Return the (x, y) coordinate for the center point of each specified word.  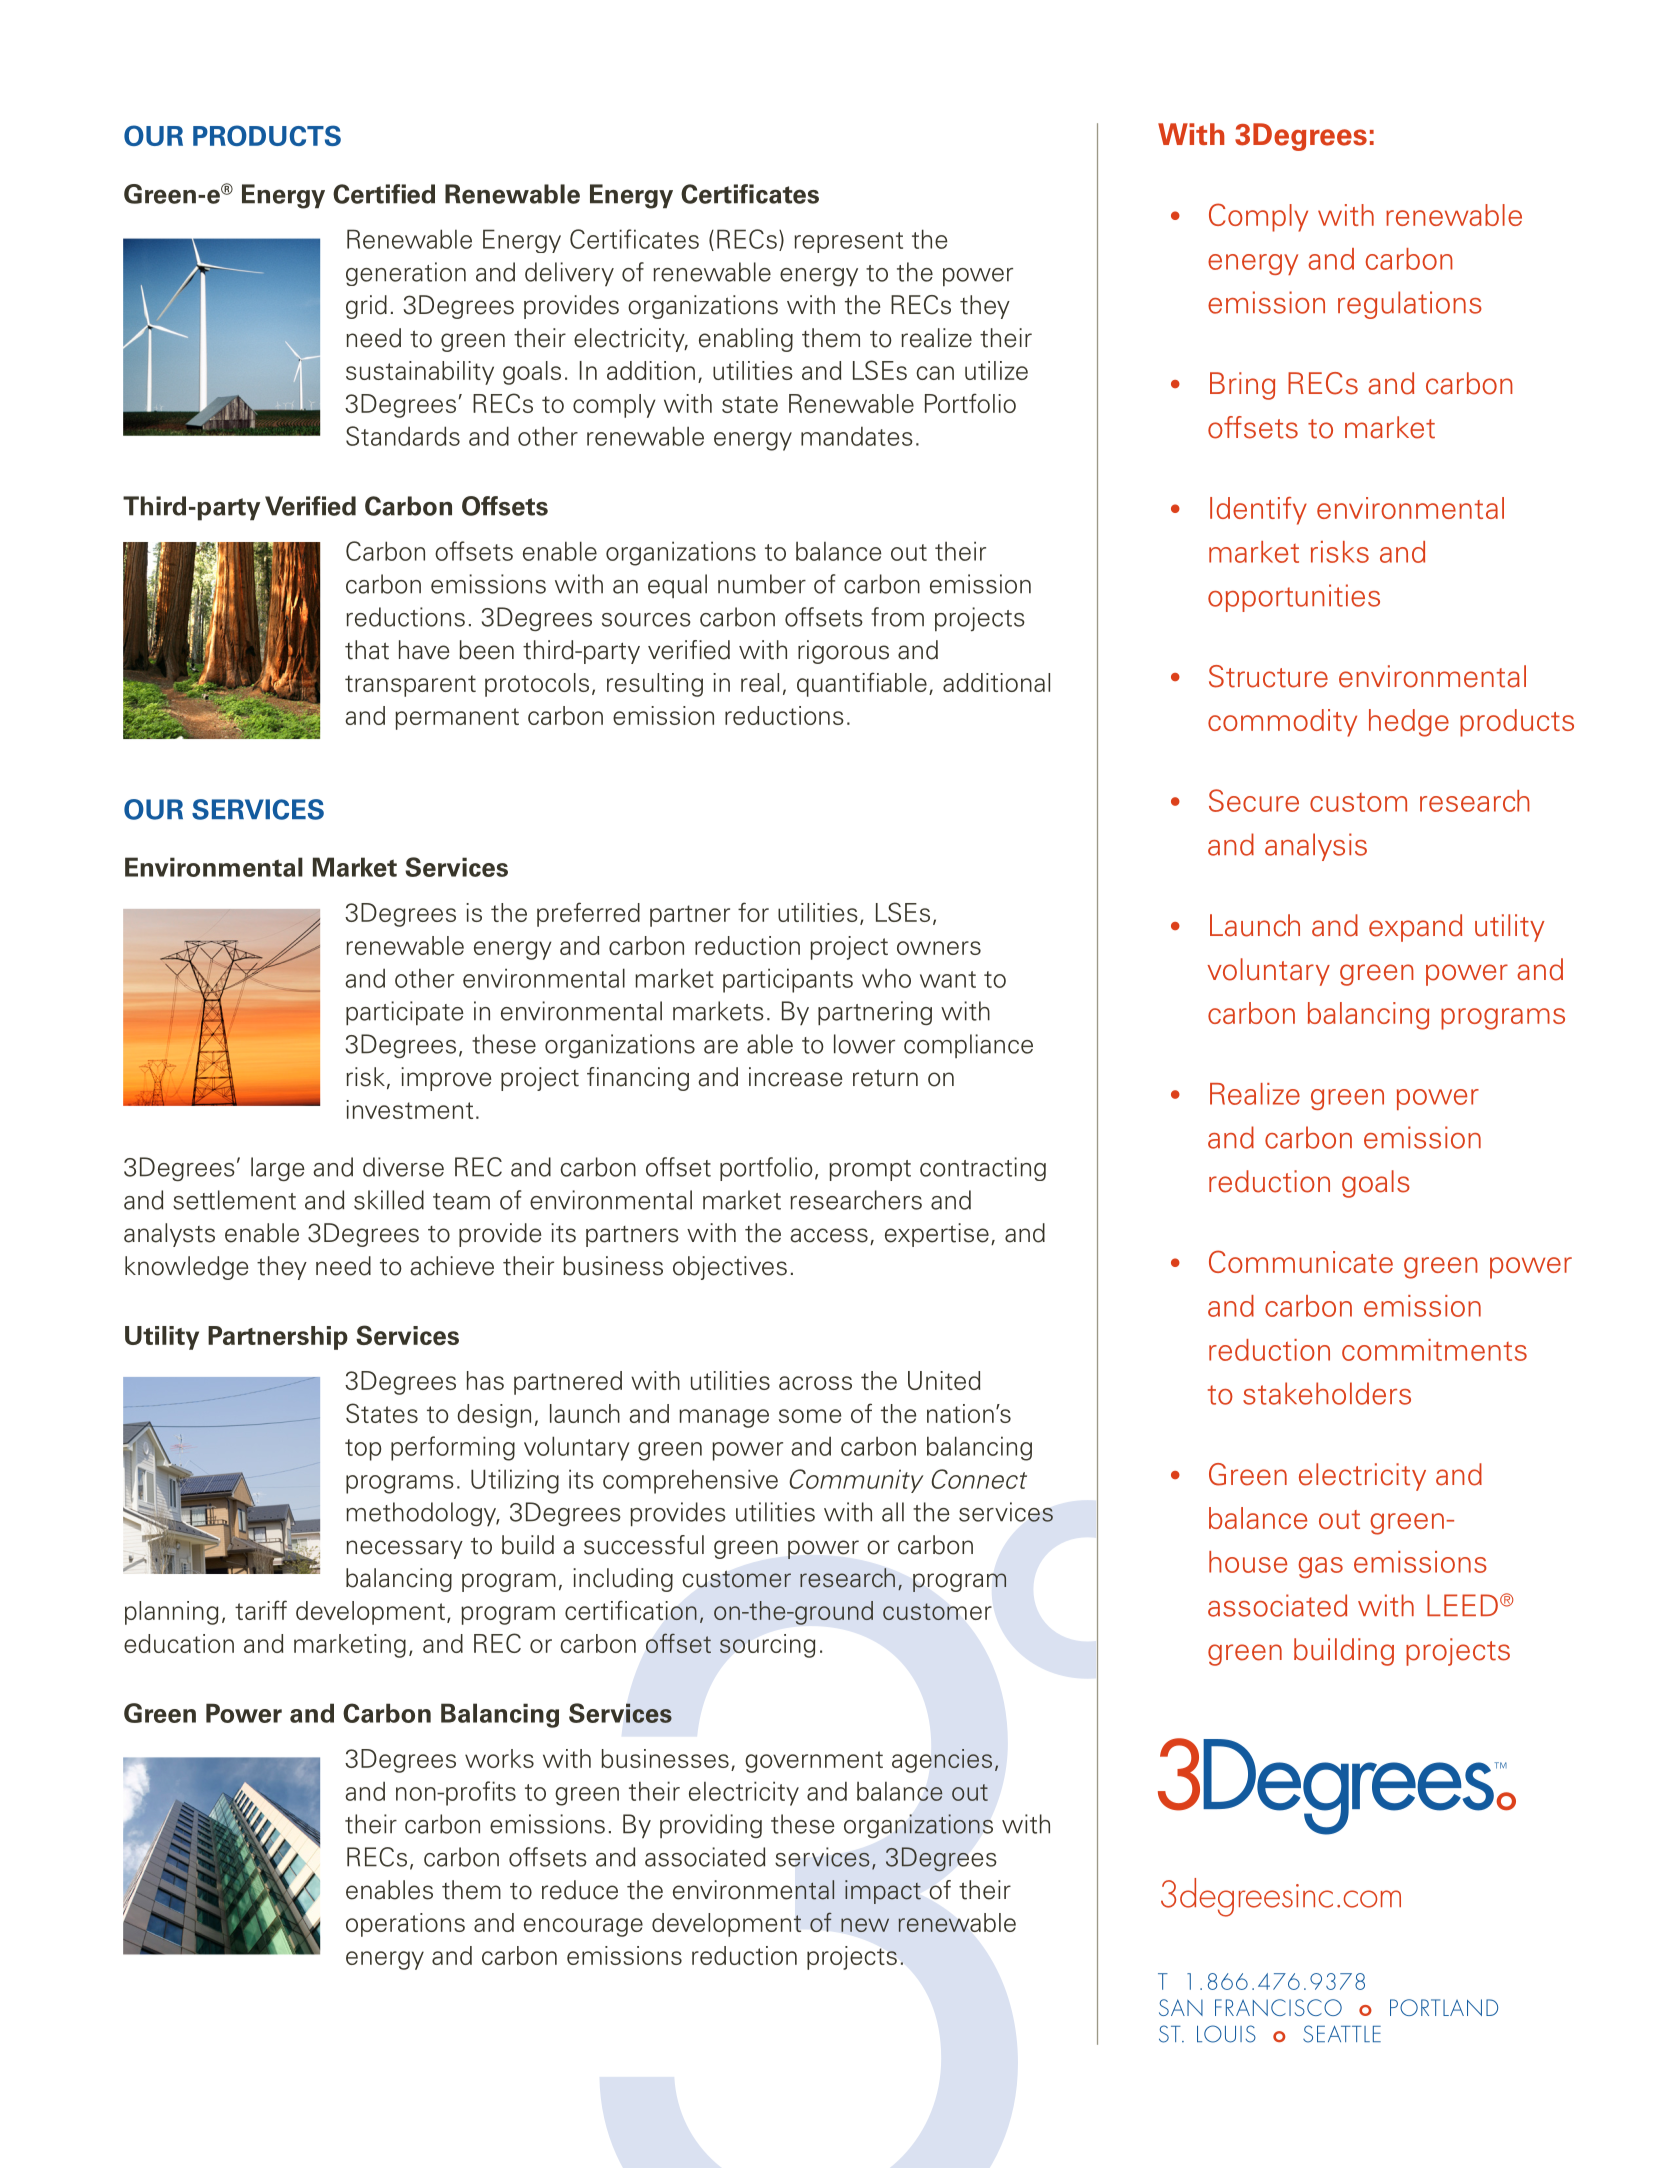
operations (405, 1925)
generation (406, 274)
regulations (1410, 305)
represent (848, 242)
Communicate (1301, 1261)
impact (883, 1892)
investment (409, 1109)
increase (796, 1077)
